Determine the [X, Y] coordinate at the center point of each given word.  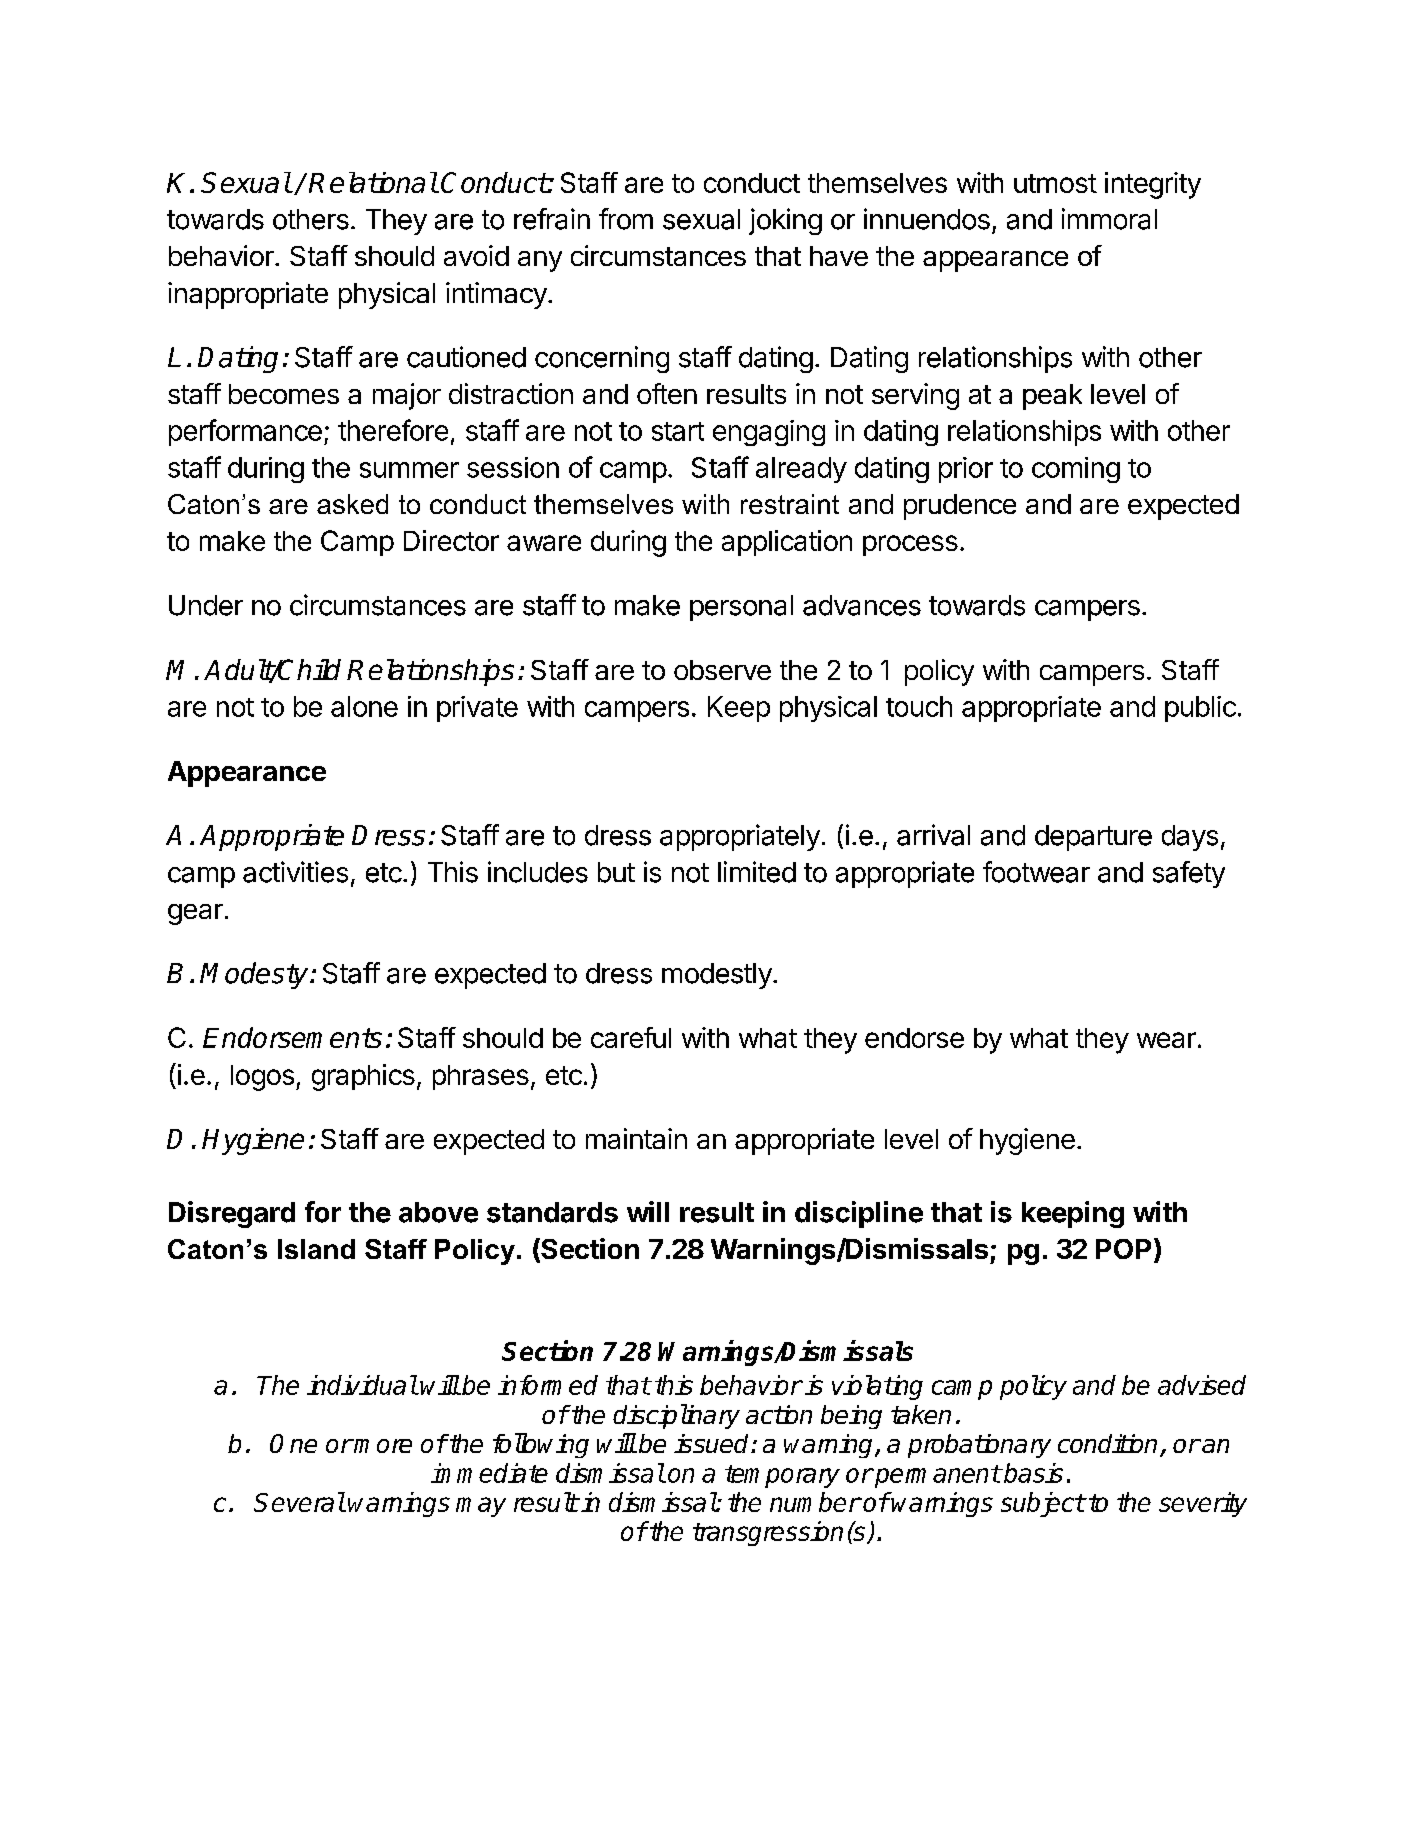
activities [295, 872]
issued [713, 1443]
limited [757, 872]
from [626, 219]
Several [299, 1502]
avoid [476, 255]
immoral [1109, 219]
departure [1093, 838]
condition [1107, 1443]
